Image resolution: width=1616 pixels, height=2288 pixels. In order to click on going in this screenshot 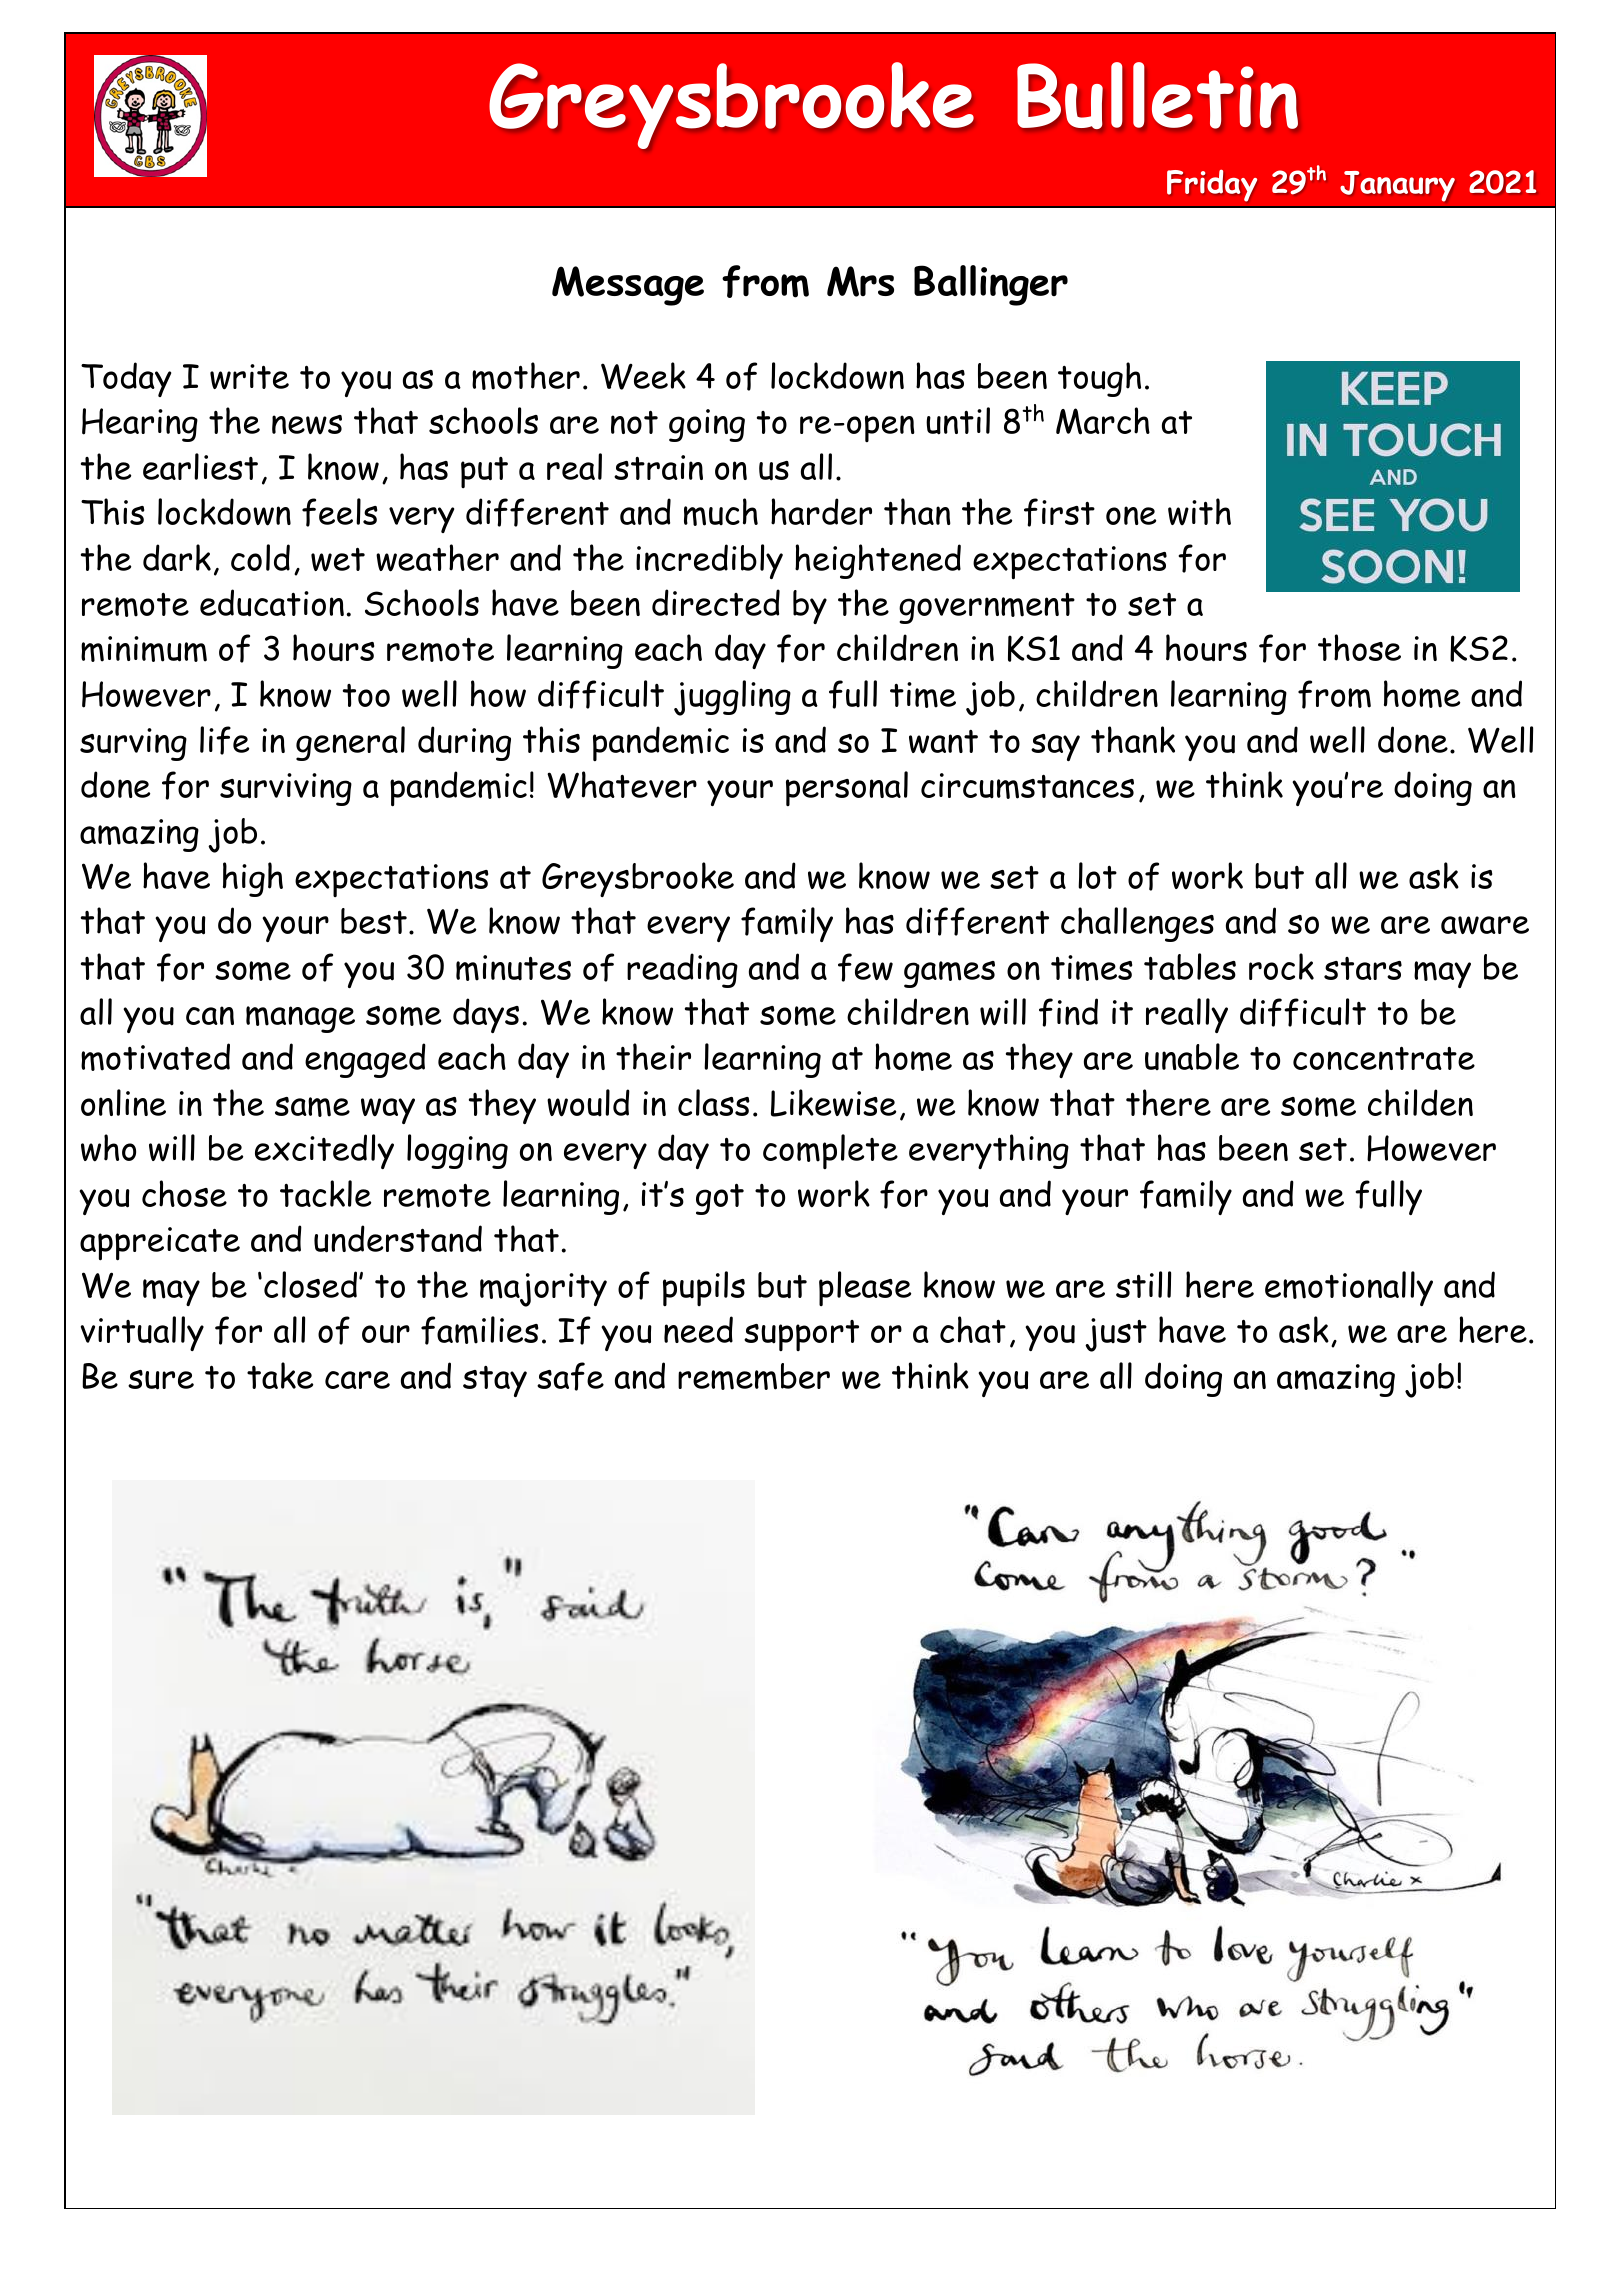, I will do `click(707, 425)`.
